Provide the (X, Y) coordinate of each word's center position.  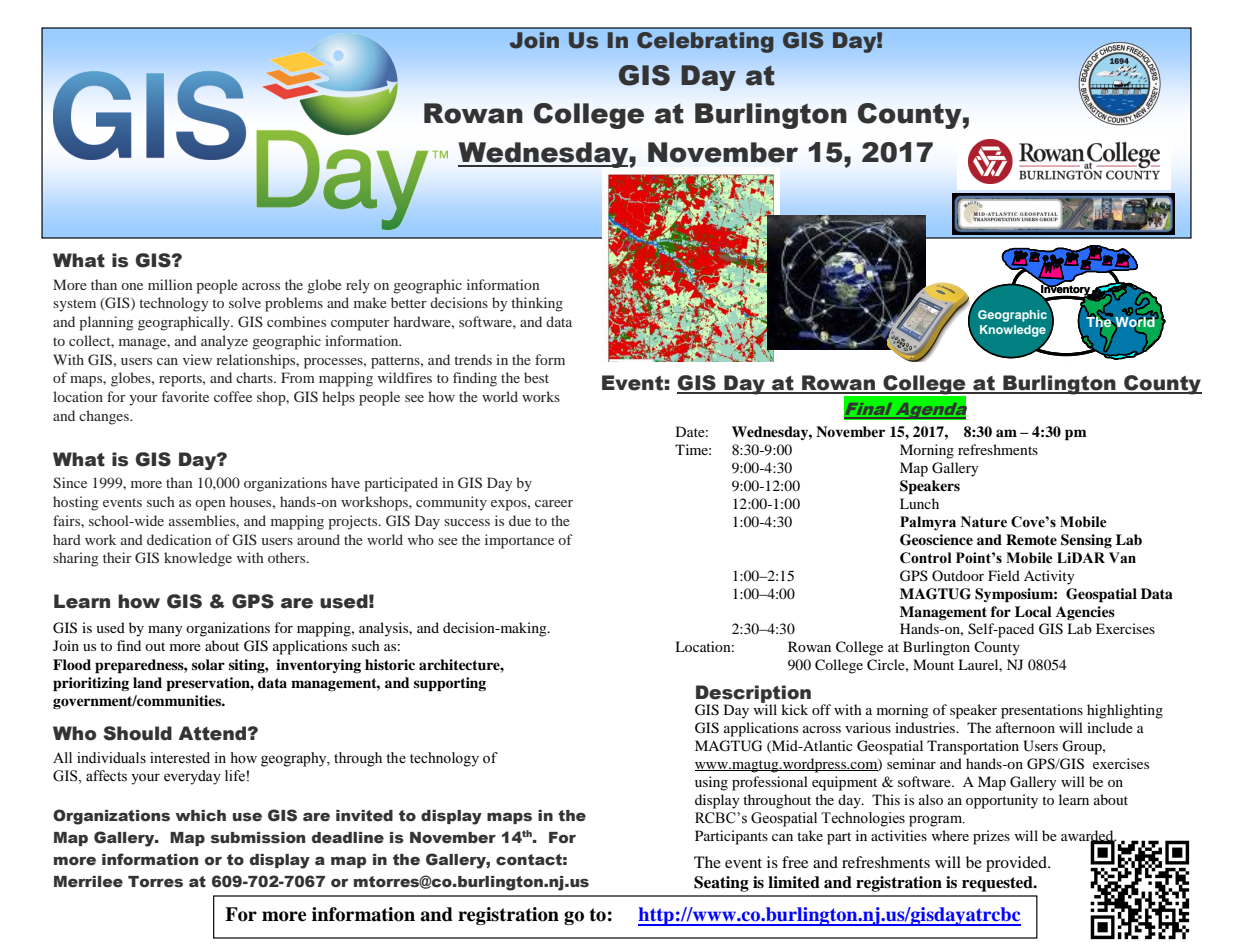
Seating (721, 884)
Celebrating (705, 42)
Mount (933, 664)
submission (258, 838)
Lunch (919, 503)
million (170, 284)
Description (753, 695)
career (554, 503)
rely (358, 286)
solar (208, 665)
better (409, 302)
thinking (537, 304)
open (210, 505)
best (536, 377)
